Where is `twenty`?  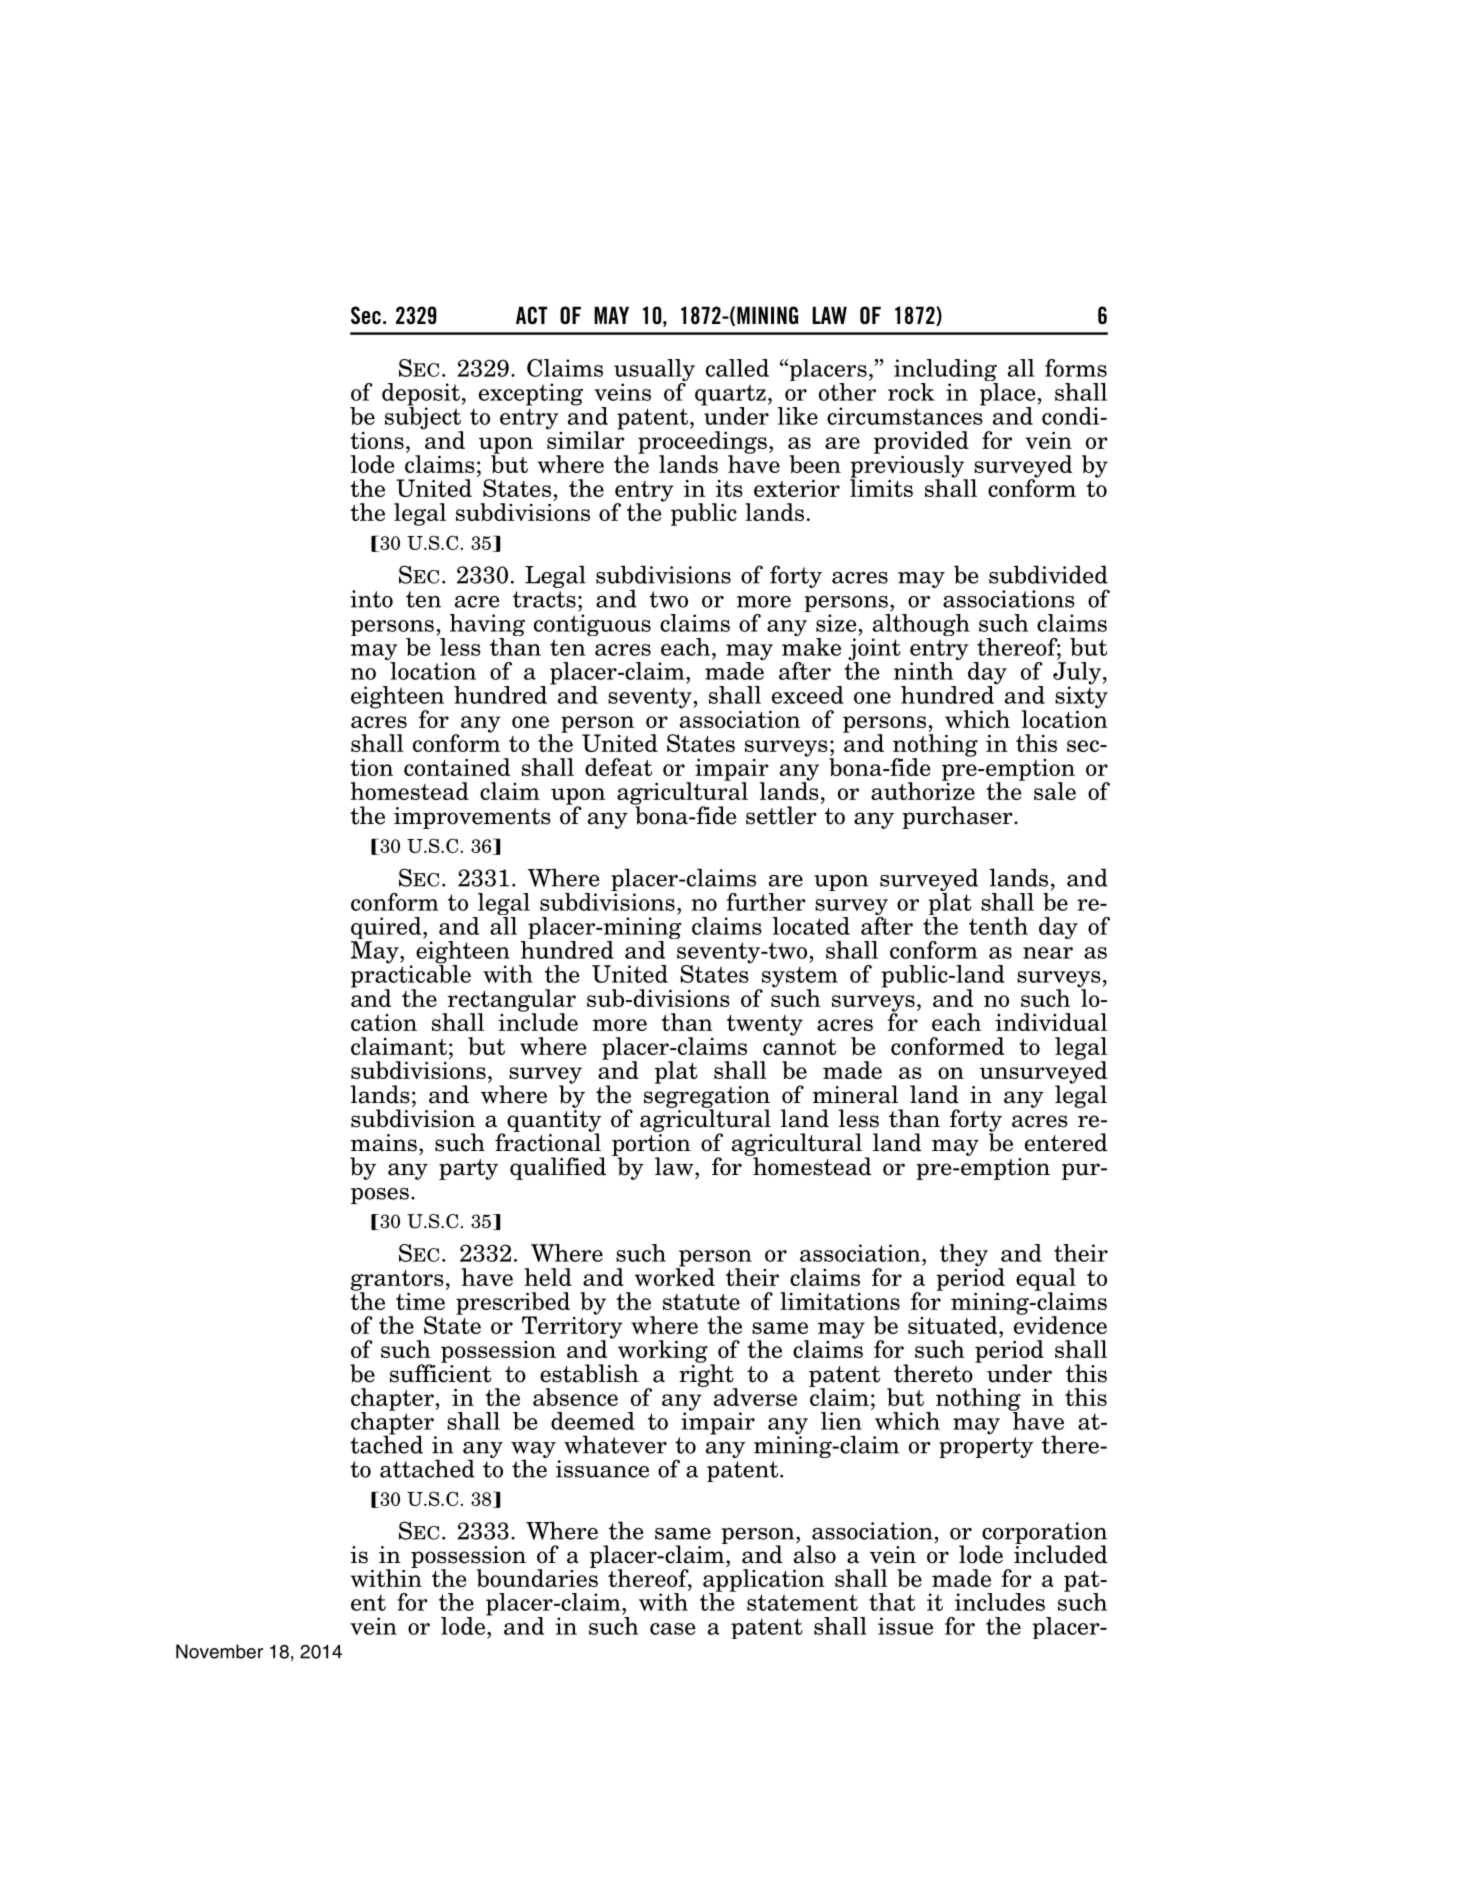
twenty is located at coordinates (765, 1025).
